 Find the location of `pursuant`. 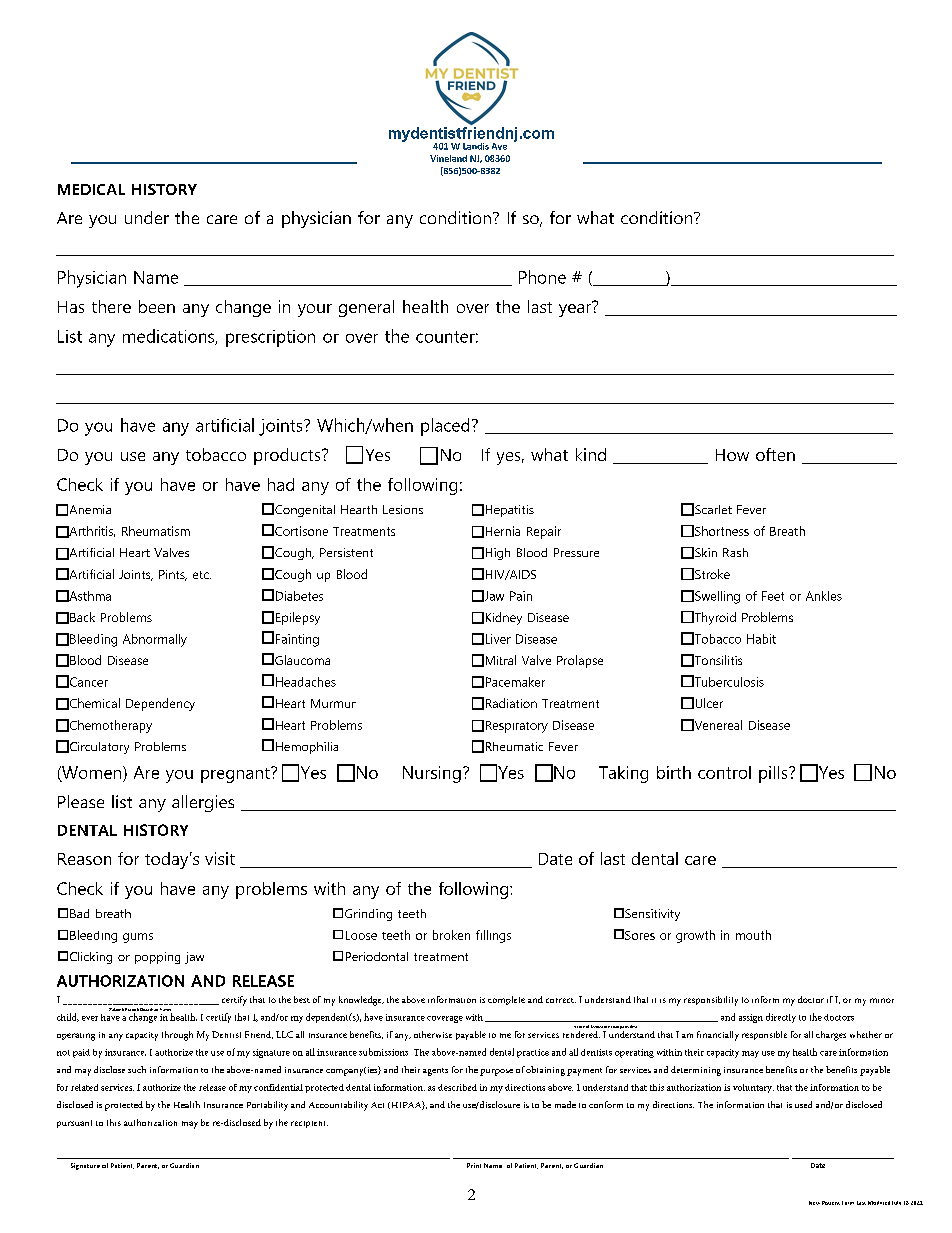

pursuant is located at coordinates (74, 1124).
